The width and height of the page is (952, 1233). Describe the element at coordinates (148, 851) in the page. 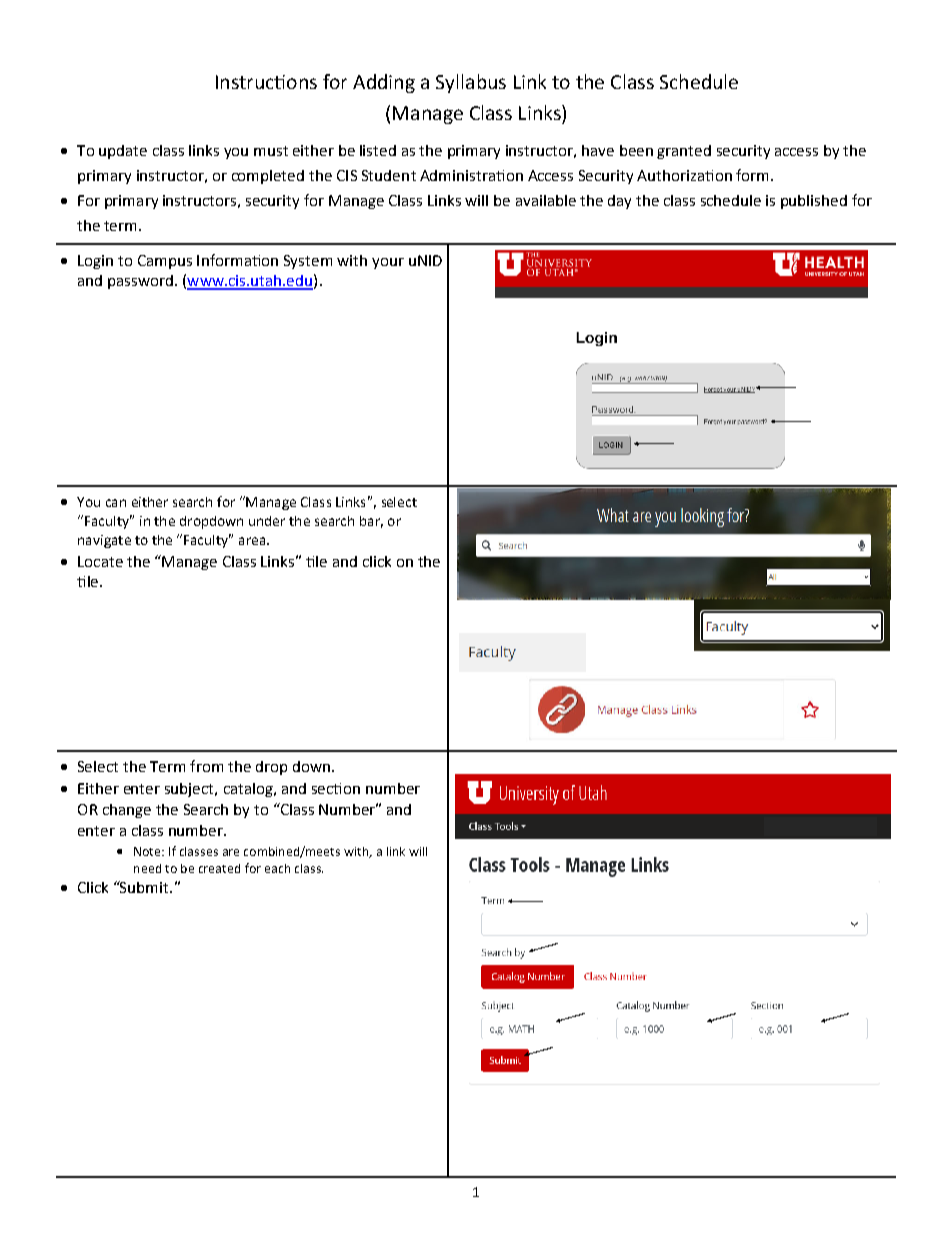

I see `Note` at that location.
